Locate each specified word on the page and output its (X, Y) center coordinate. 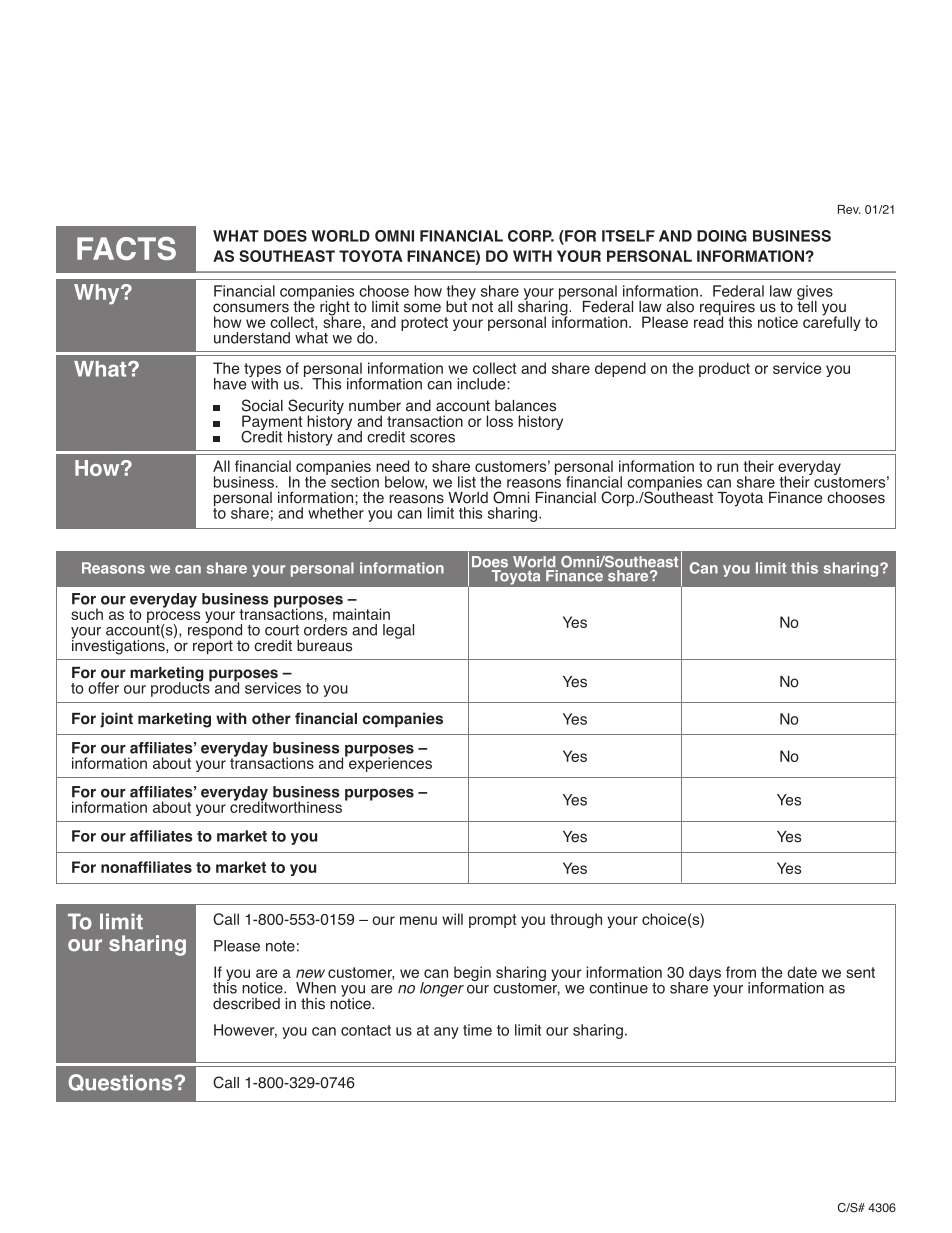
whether (336, 513)
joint (116, 720)
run (727, 467)
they (461, 293)
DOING (722, 236)
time (477, 1030)
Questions (121, 1082)
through (576, 920)
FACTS (126, 248)
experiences (389, 763)
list (467, 482)
